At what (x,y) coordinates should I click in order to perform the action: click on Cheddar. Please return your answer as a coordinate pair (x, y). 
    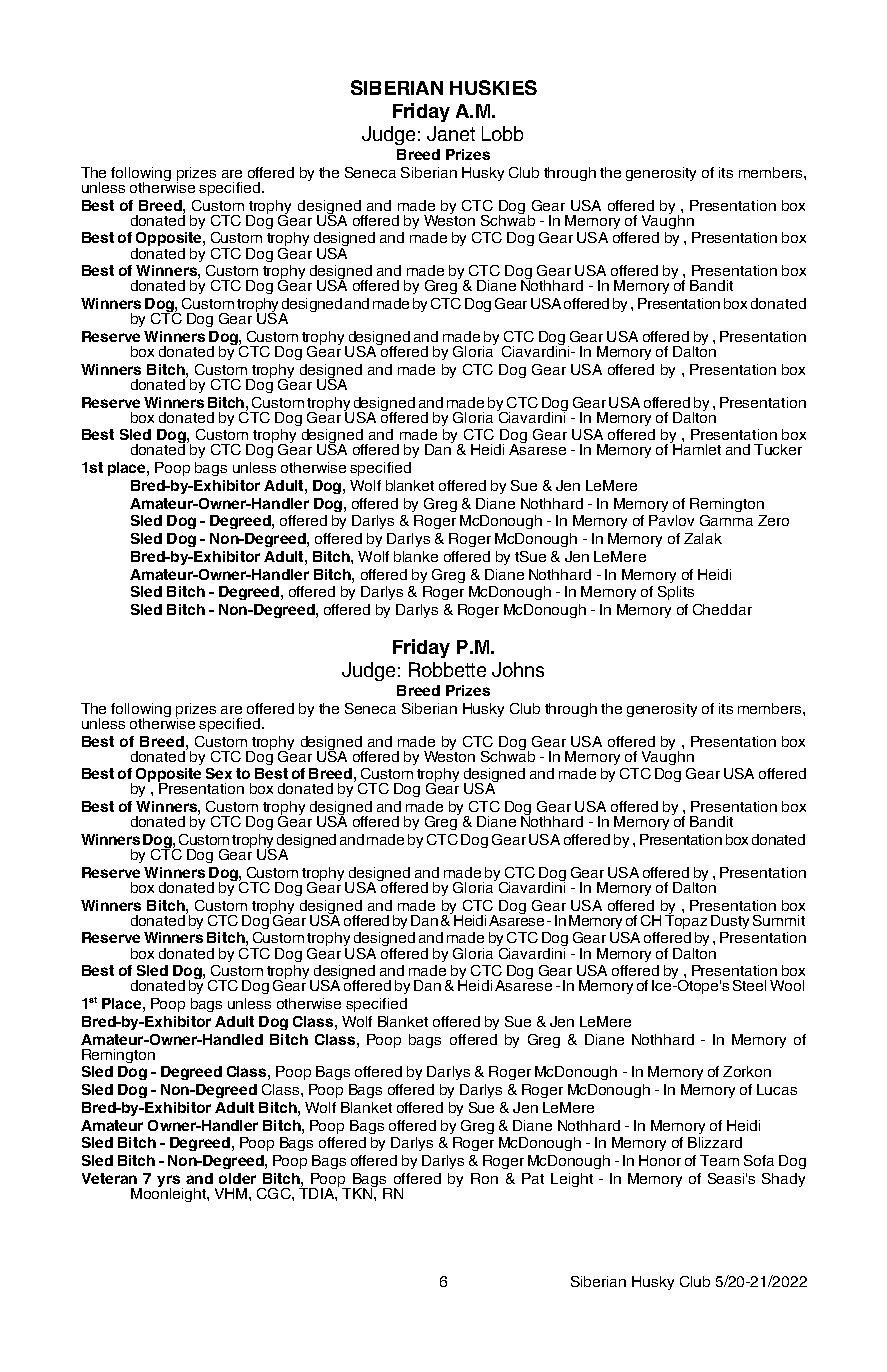
    Looking at the image, I should click on (722, 609).
